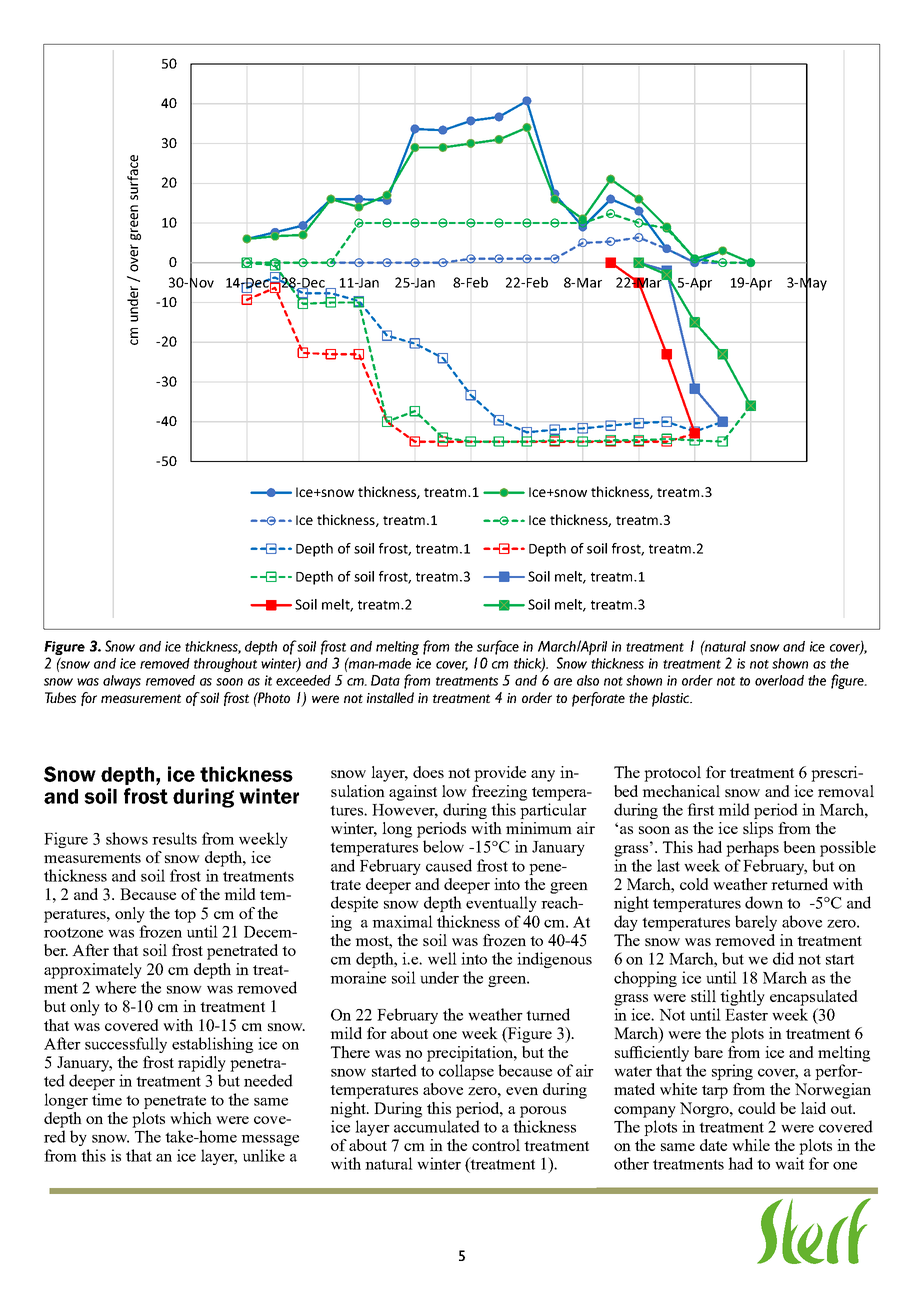 This screenshot has height=1308, width=924. What do you see at coordinates (496, 1145) in the screenshot?
I see `control` at bounding box center [496, 1145].
